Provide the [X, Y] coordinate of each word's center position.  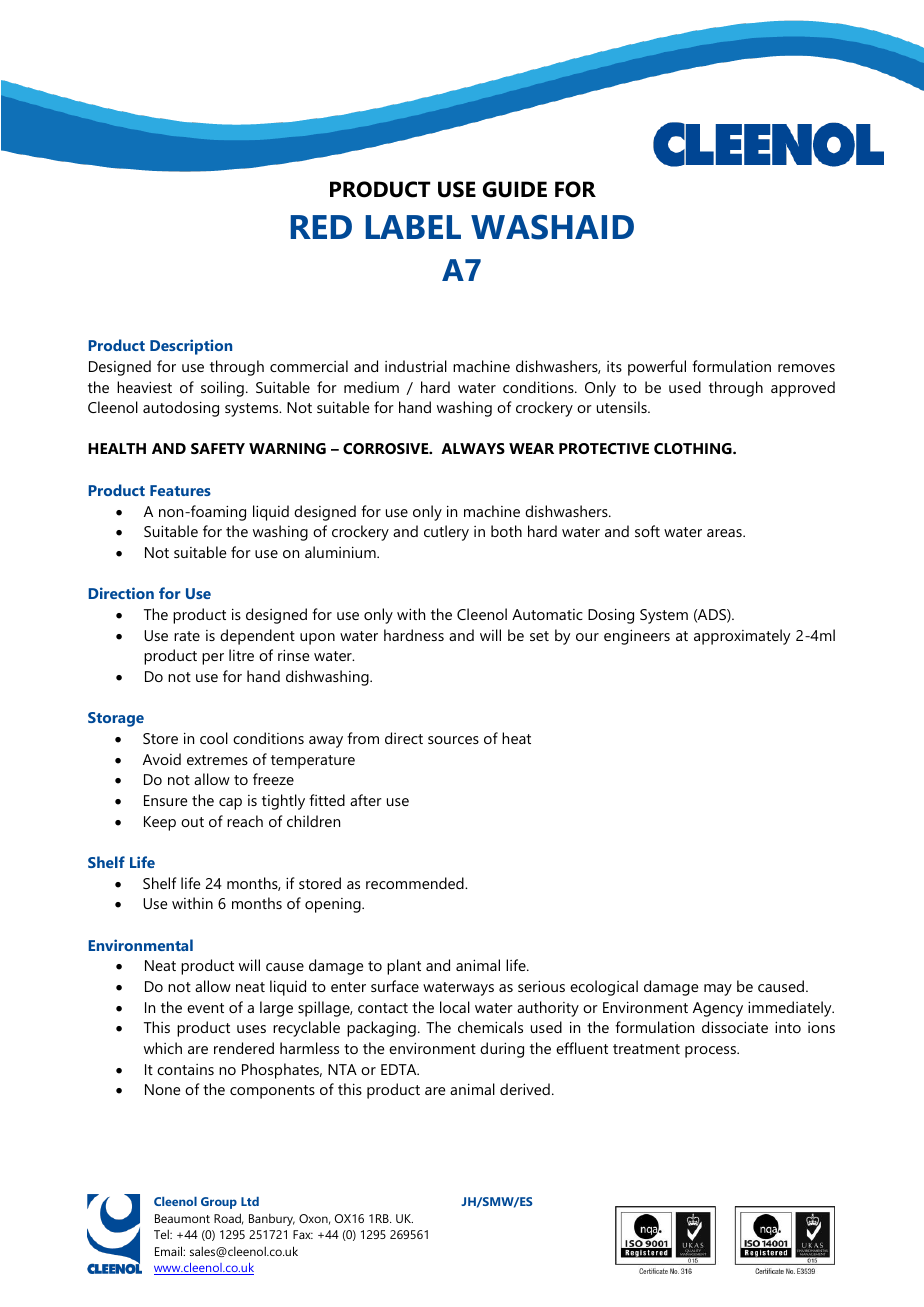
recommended [416, 883]
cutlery [446, 533]
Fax [303, 1234]
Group [219, 1203]
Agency [718, 1009]
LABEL [413, 227]
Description [191, 347]
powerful [657, 368]
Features [180, 490]
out [192, 822]
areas [725, 533]
